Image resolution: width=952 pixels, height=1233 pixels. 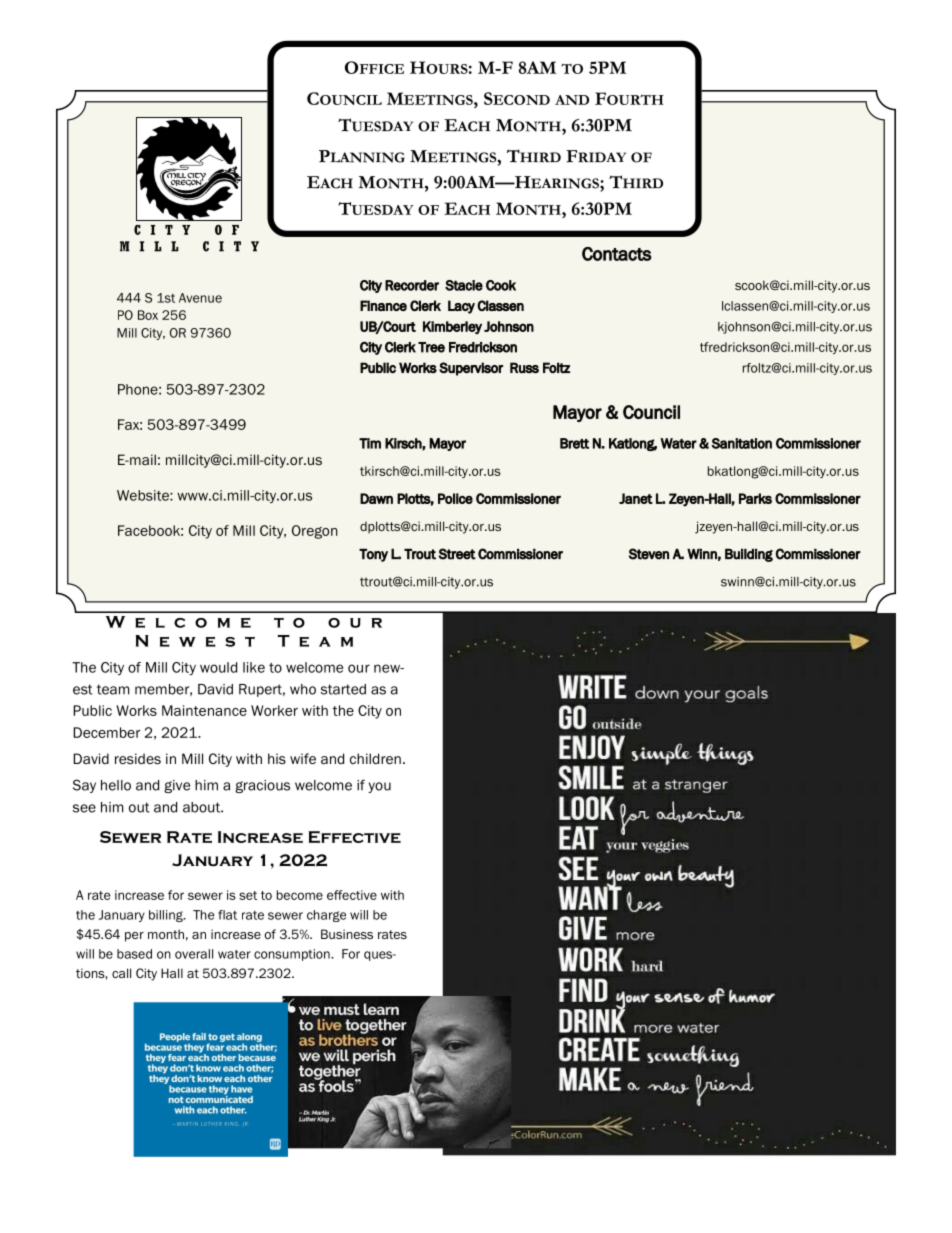 I want to click on Avenue, so click(x=200, y=298).
